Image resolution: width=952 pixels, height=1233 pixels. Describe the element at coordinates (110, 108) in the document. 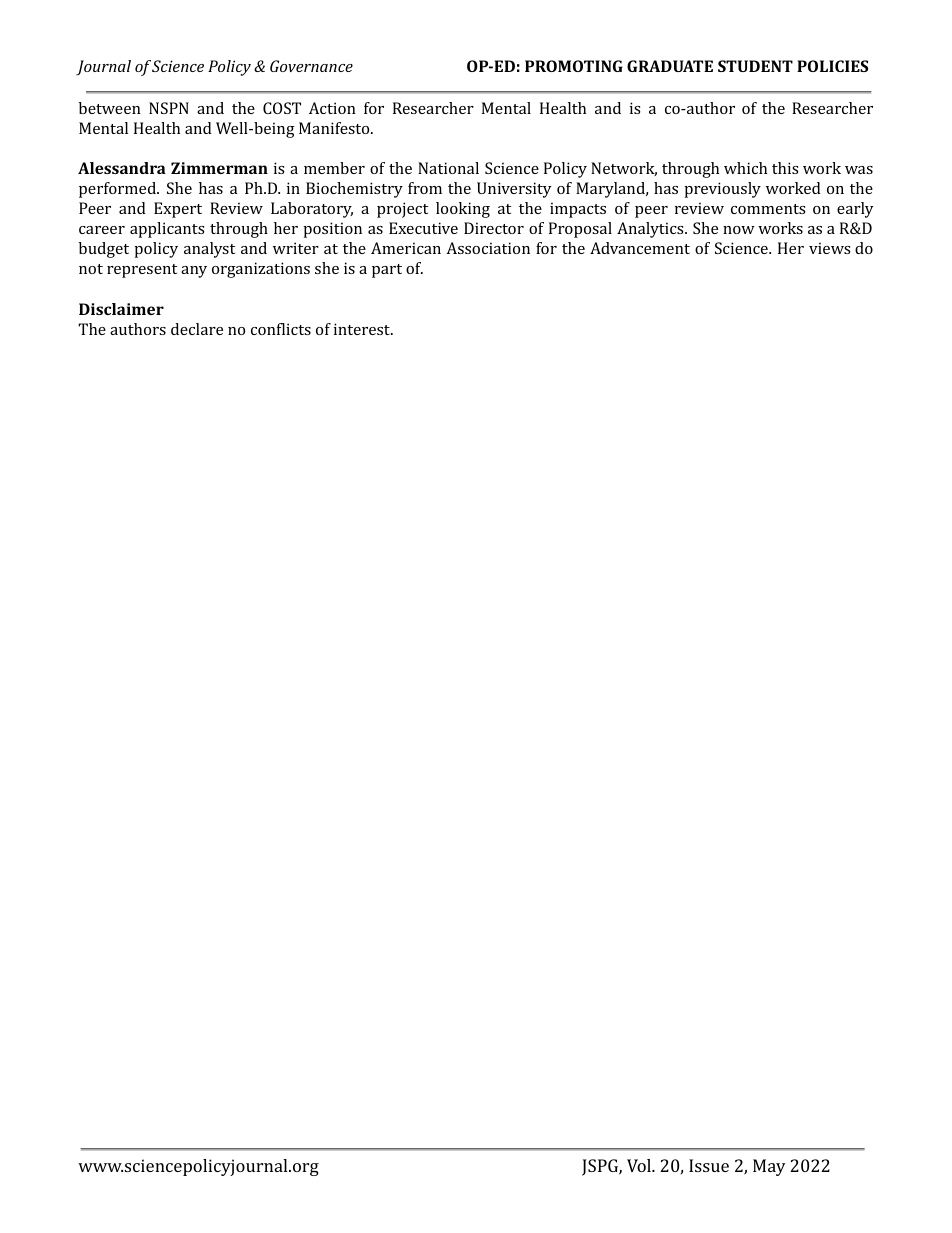

I see `between` at that location.
